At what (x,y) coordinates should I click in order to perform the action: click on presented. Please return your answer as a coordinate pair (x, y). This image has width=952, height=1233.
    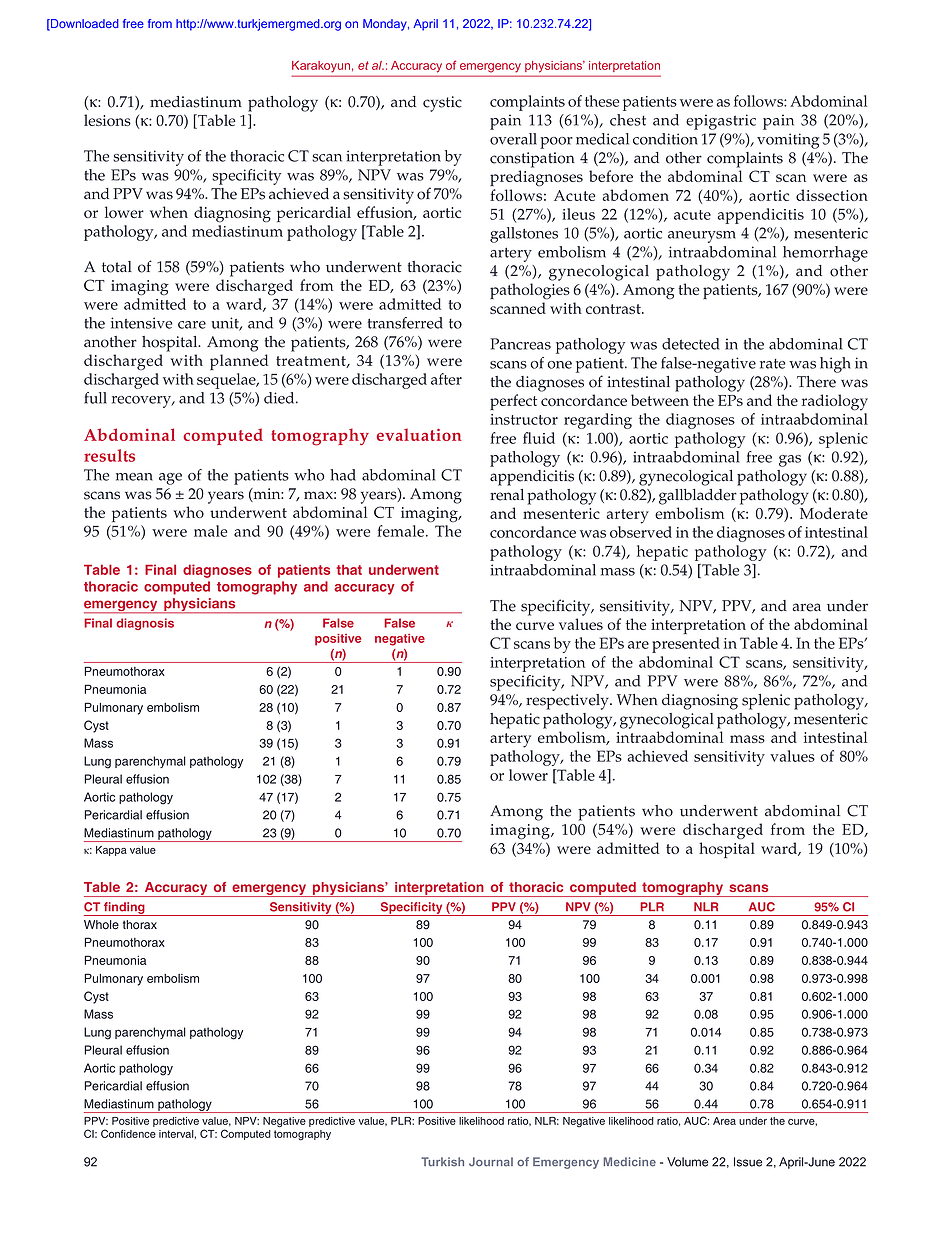
    Looking at the image, I should click on (686, 645).
